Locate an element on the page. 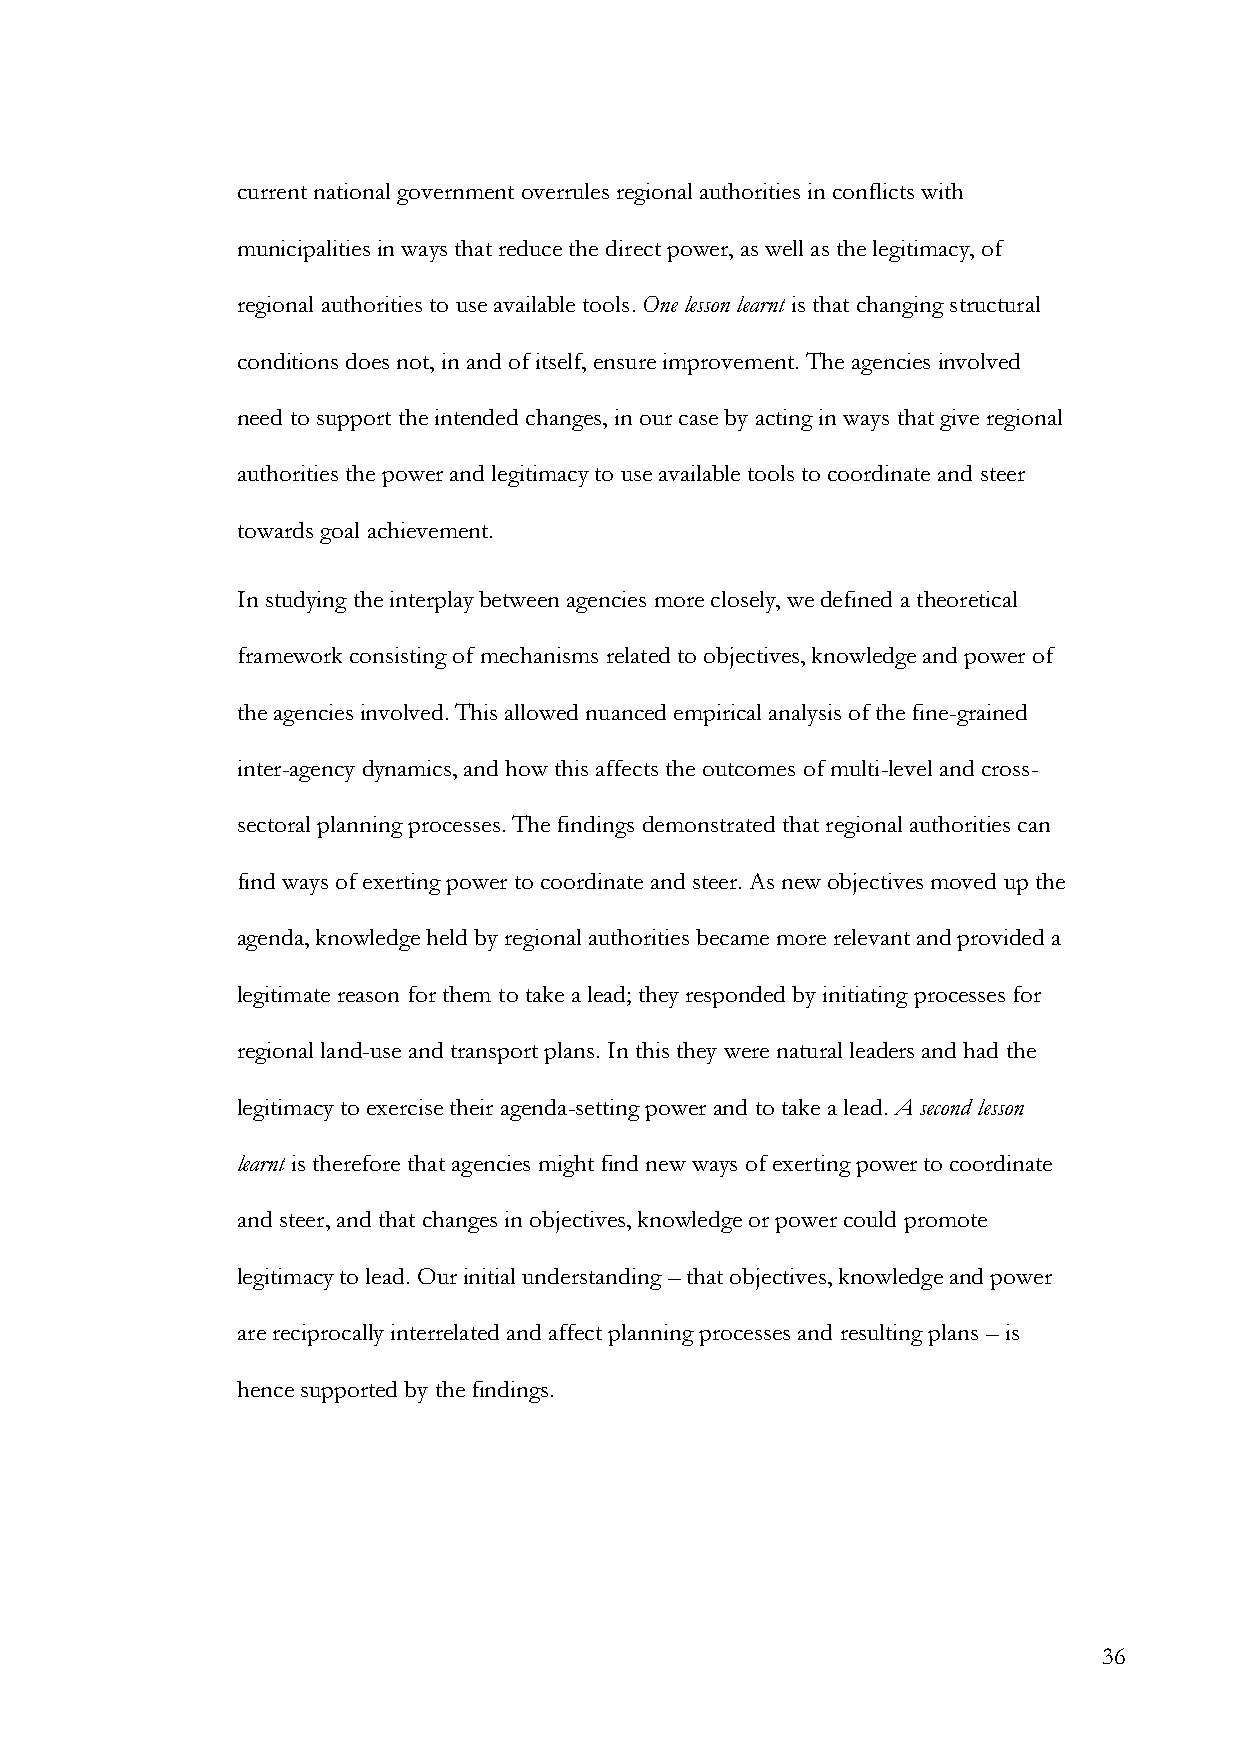 The image size is (1244, 1759). with is located at coordinates (942, 191).
